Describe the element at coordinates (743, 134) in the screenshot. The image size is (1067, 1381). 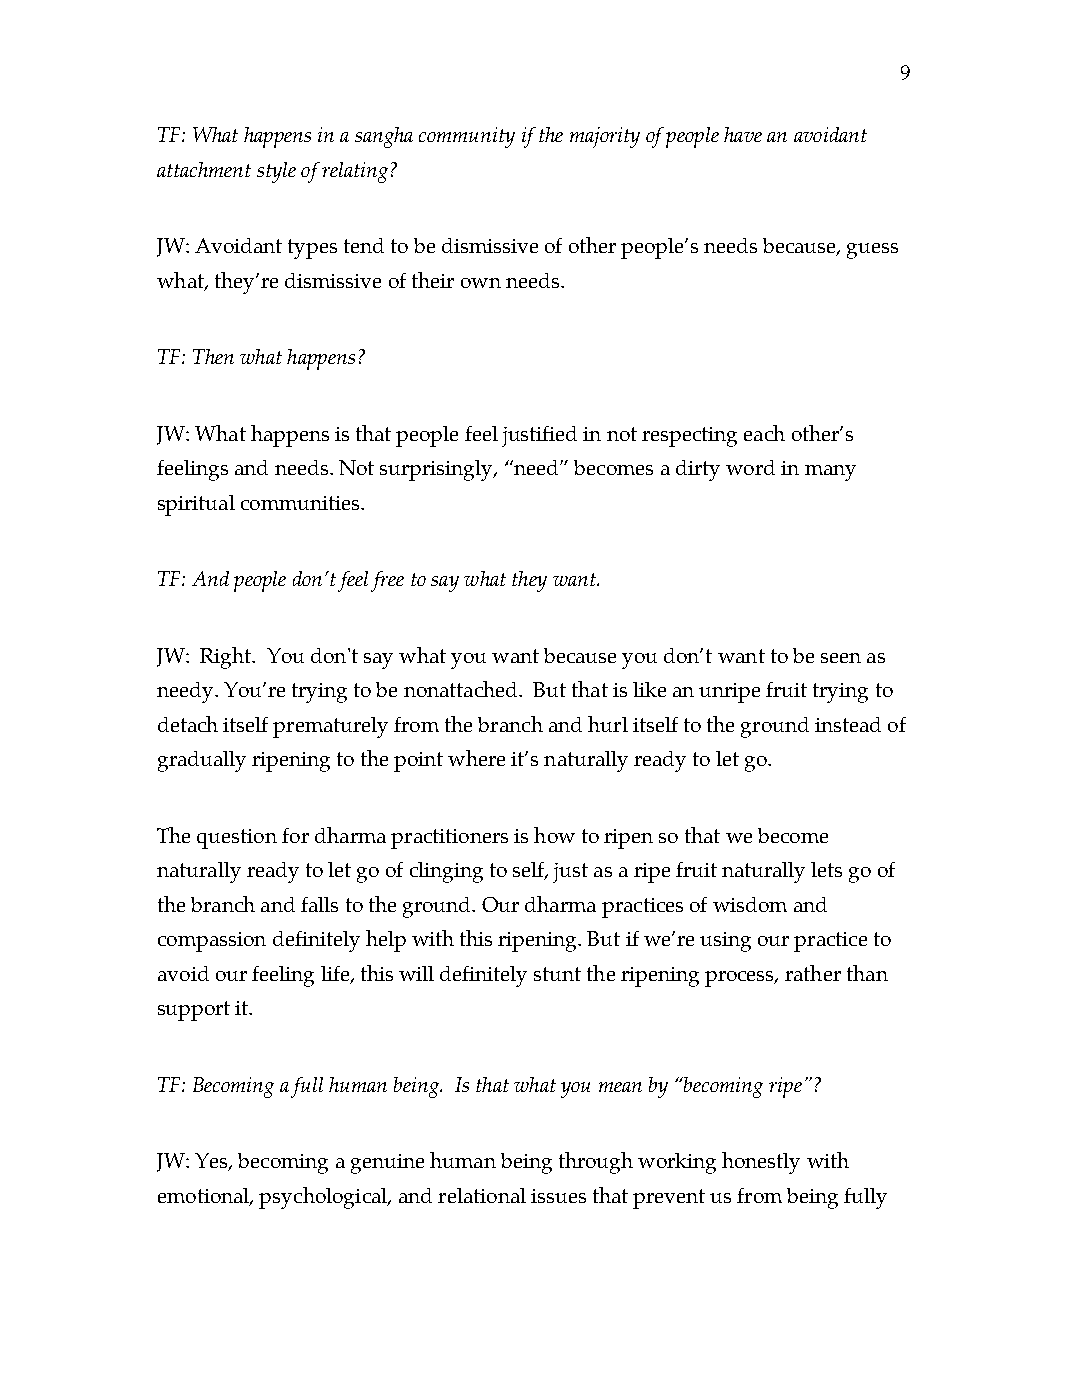
I see `have` at that location.
